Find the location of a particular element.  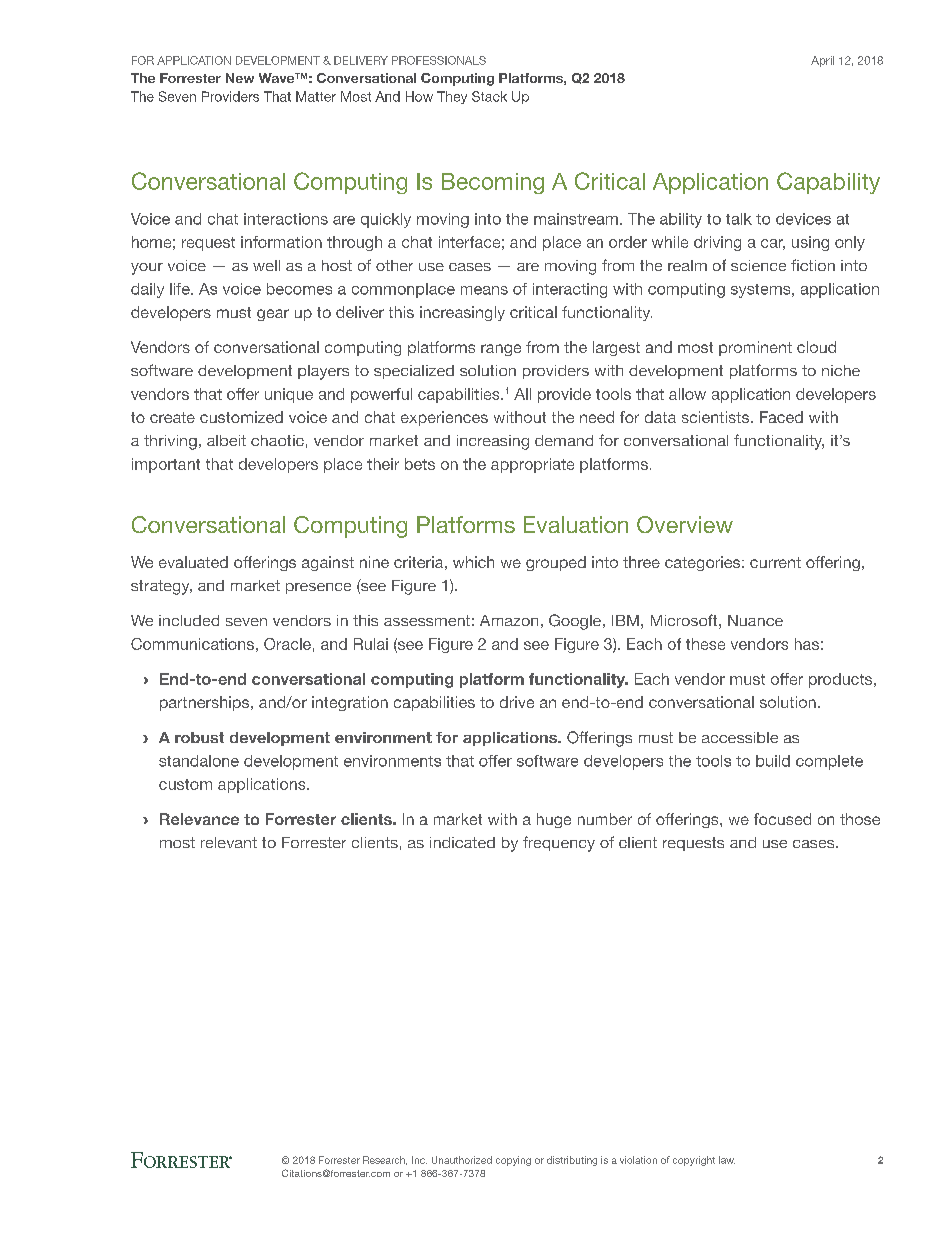

appropriate is located at coordinates (532, 465).
